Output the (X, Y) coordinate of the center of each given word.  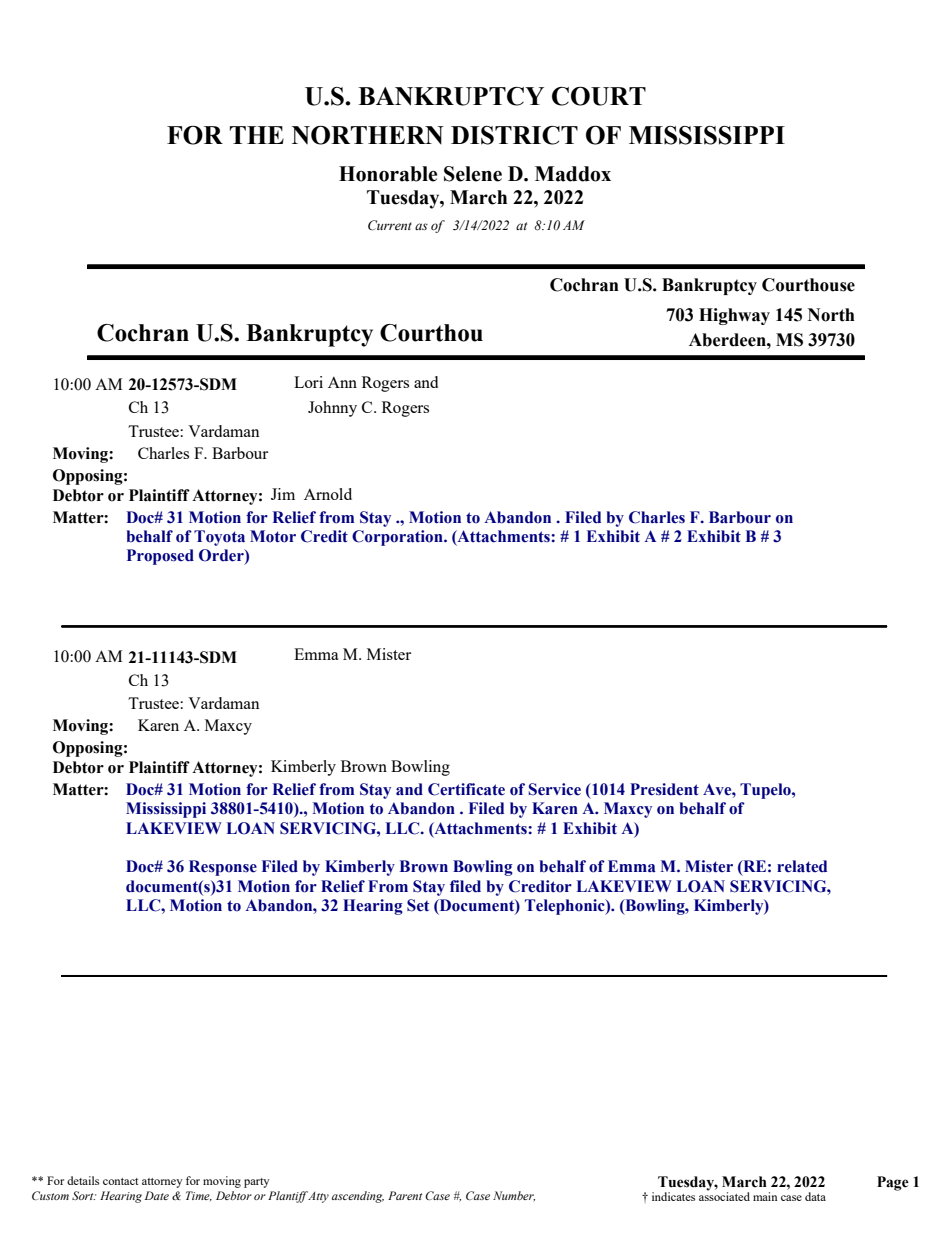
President (664, 789)
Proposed (160, 557)
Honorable (388, 174)
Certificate (466, 789)
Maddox (573, 174)
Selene (473, 174)
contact (120, 1181)
